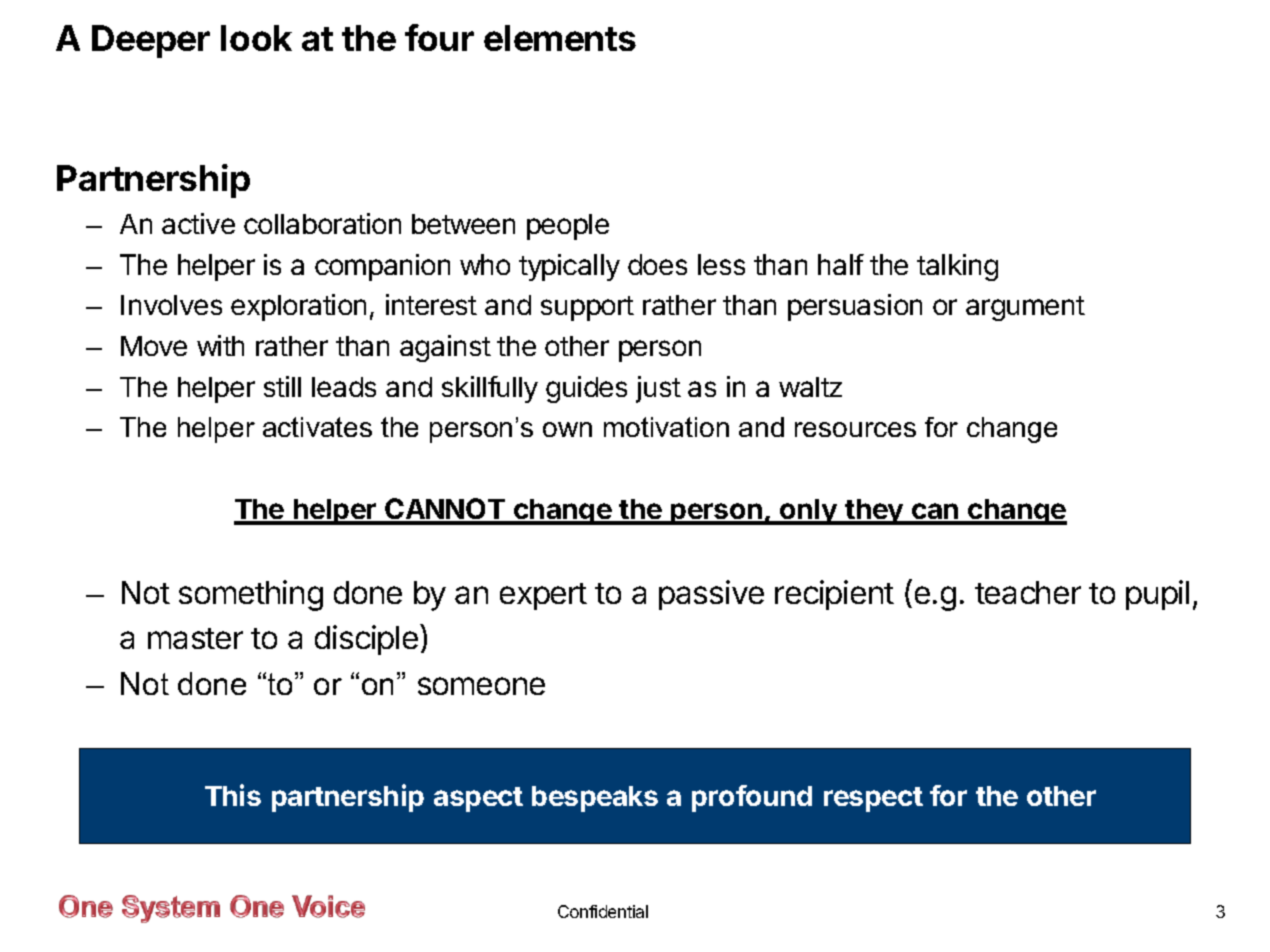 The image size is (1270, 952). What do you see at coordinates (233, 795) in the document?
I see `This` at bounding box center [233, 795].
